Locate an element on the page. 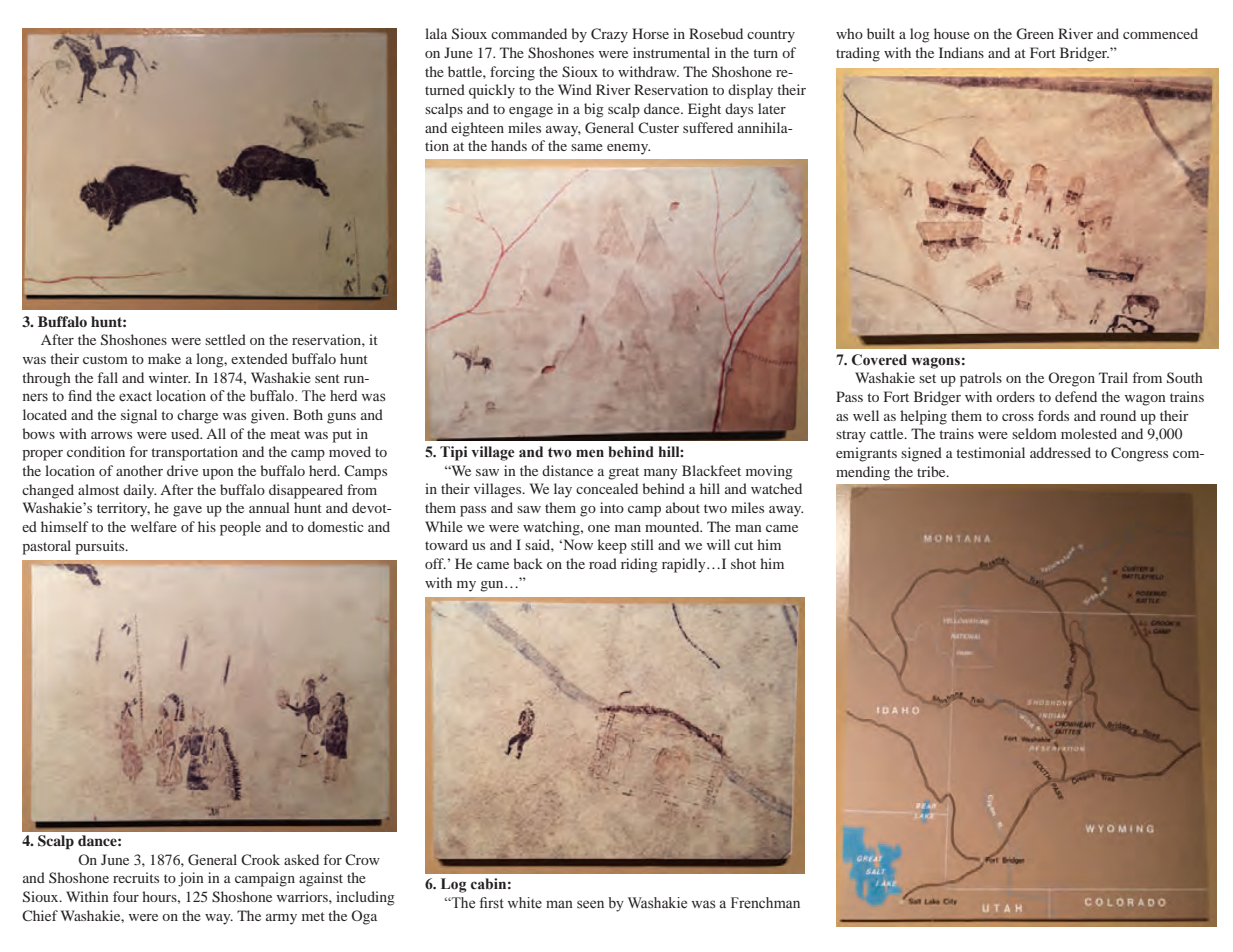 The width and height of the image is (1233, 952). instrumental is located at coordinates (671, 52).
